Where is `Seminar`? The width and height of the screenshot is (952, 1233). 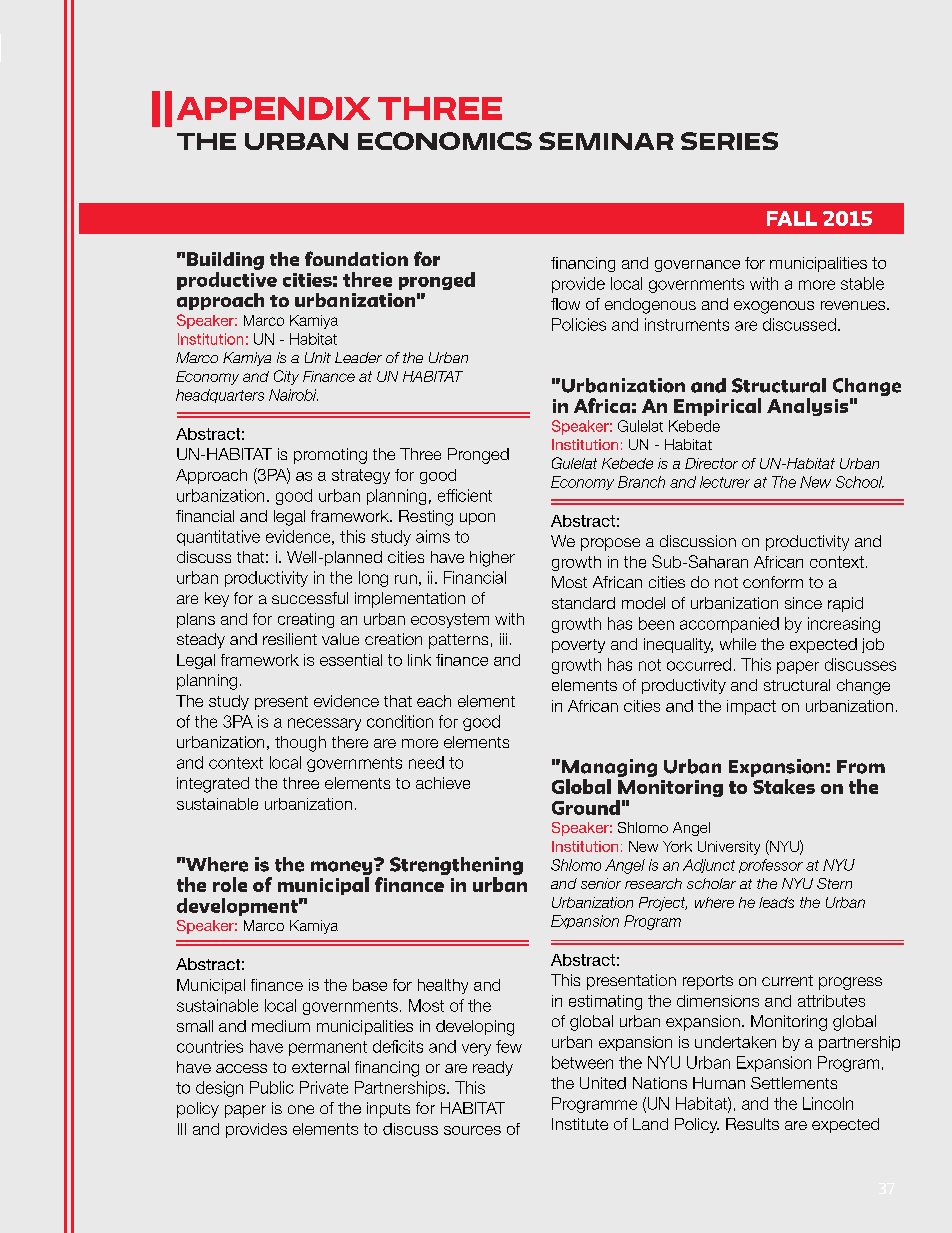
Seminar is located at coordinates (606, 141).
